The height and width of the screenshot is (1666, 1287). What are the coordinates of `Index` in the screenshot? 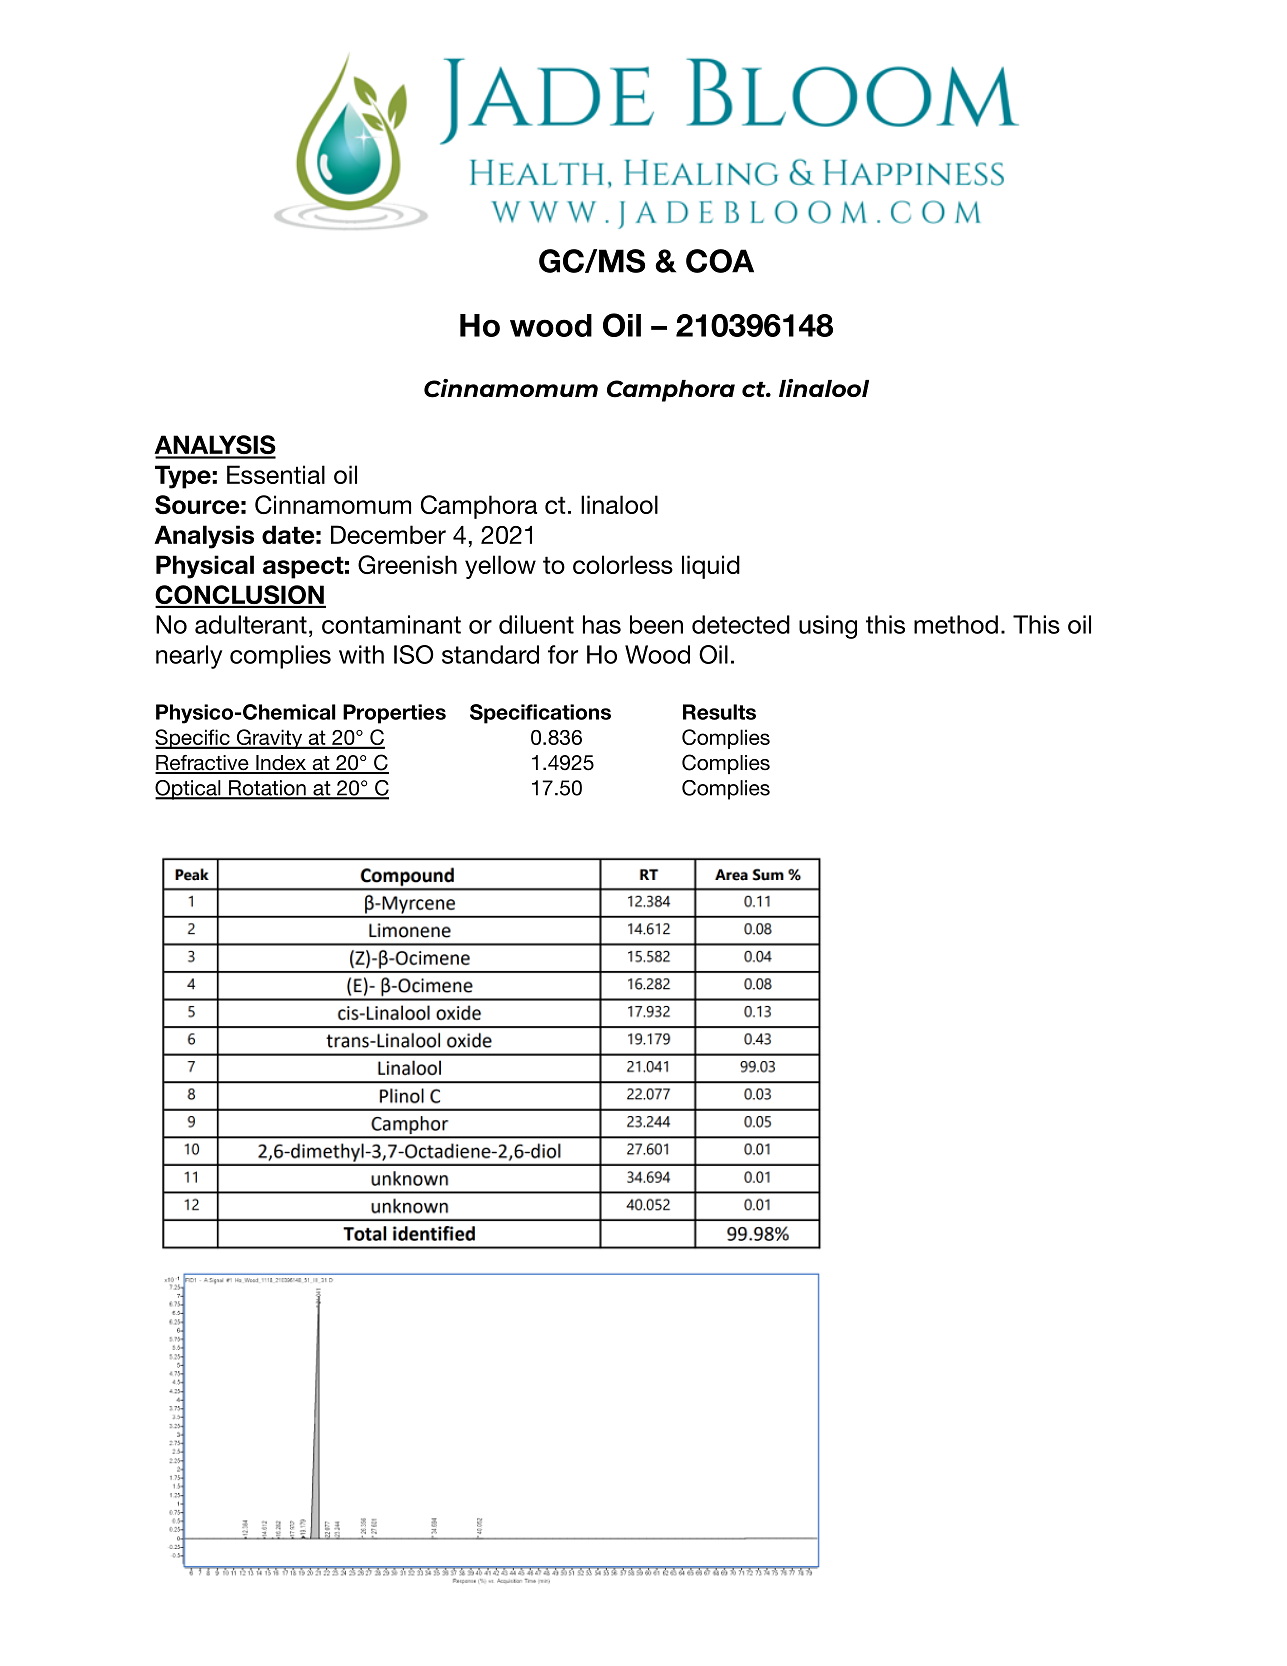 It's located at (281, 764).
